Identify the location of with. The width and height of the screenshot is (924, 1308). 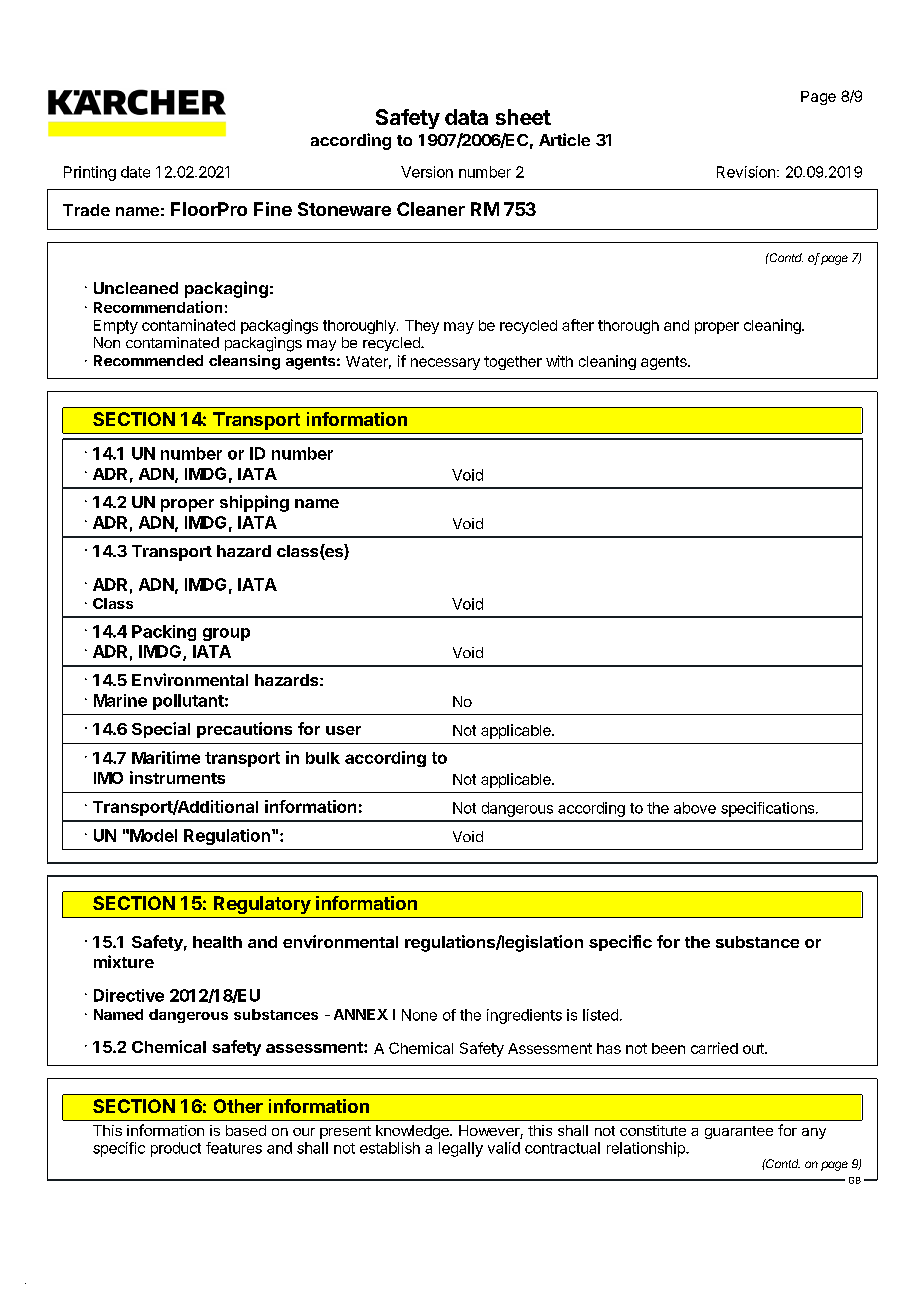
(559, 361).
